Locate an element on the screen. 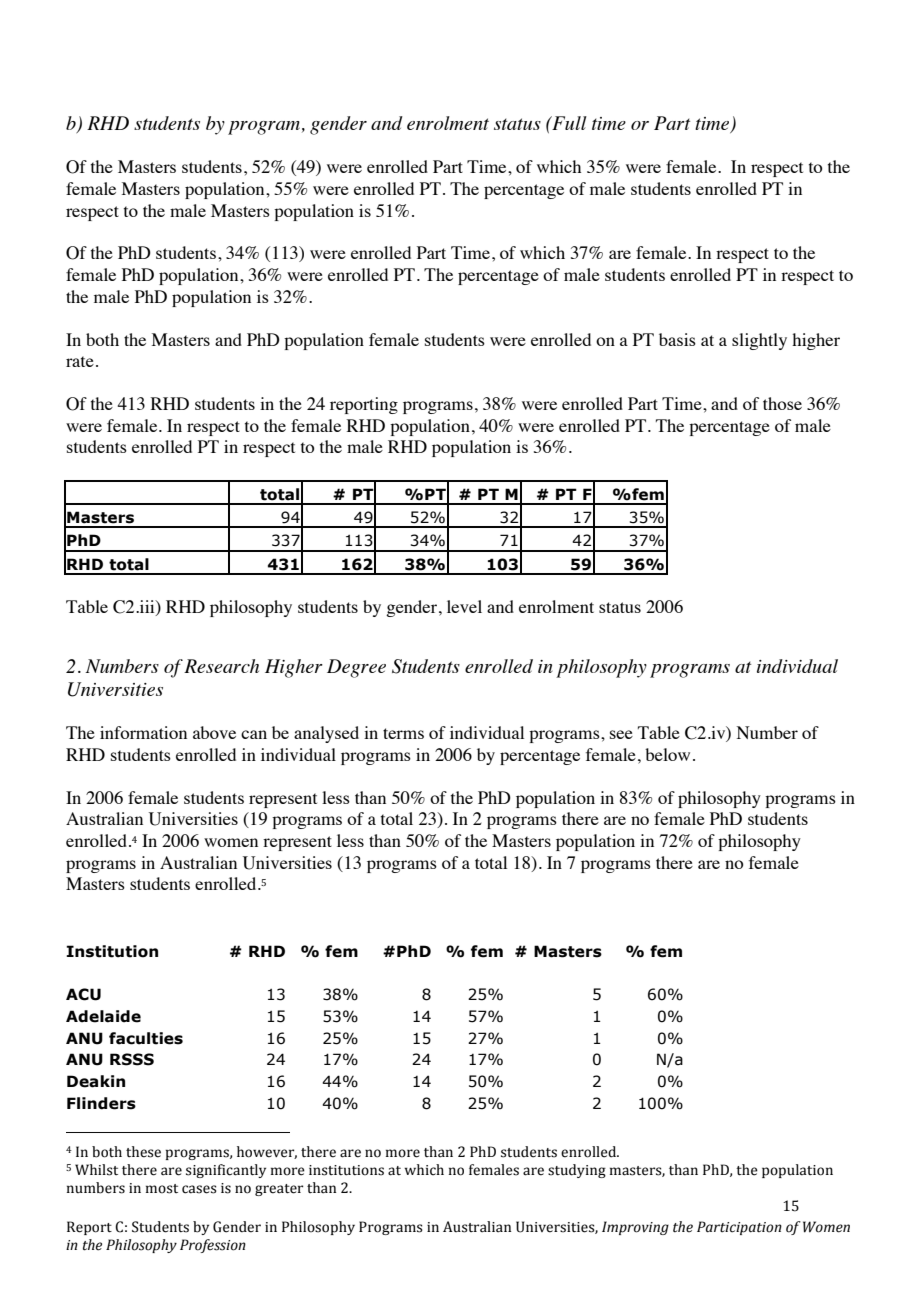 The height and width of the screenshot is (1308, 924). basis is located at coordinates (677, 339).
